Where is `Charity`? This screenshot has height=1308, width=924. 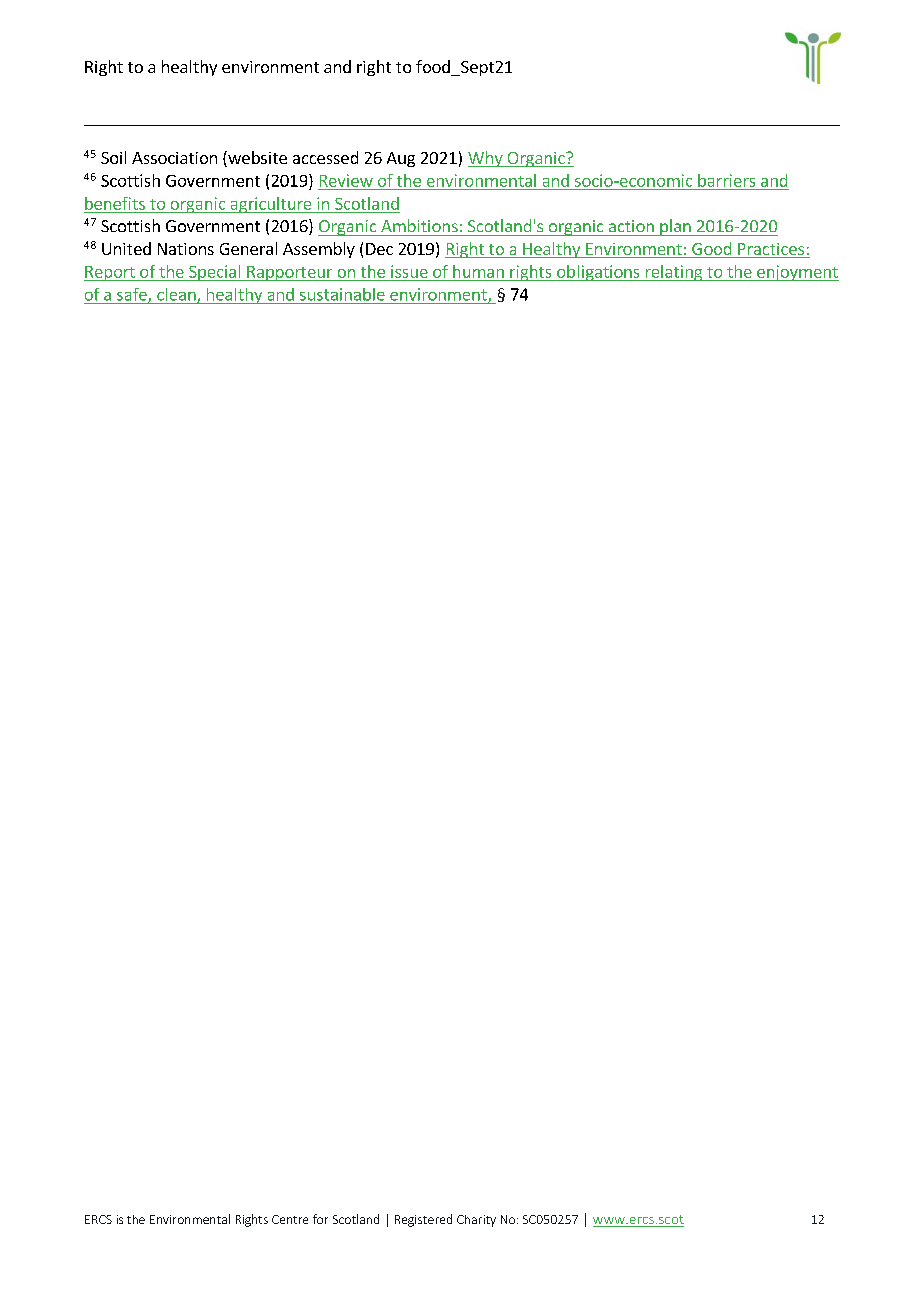 Charity is located at coordinates (476, 1221).
